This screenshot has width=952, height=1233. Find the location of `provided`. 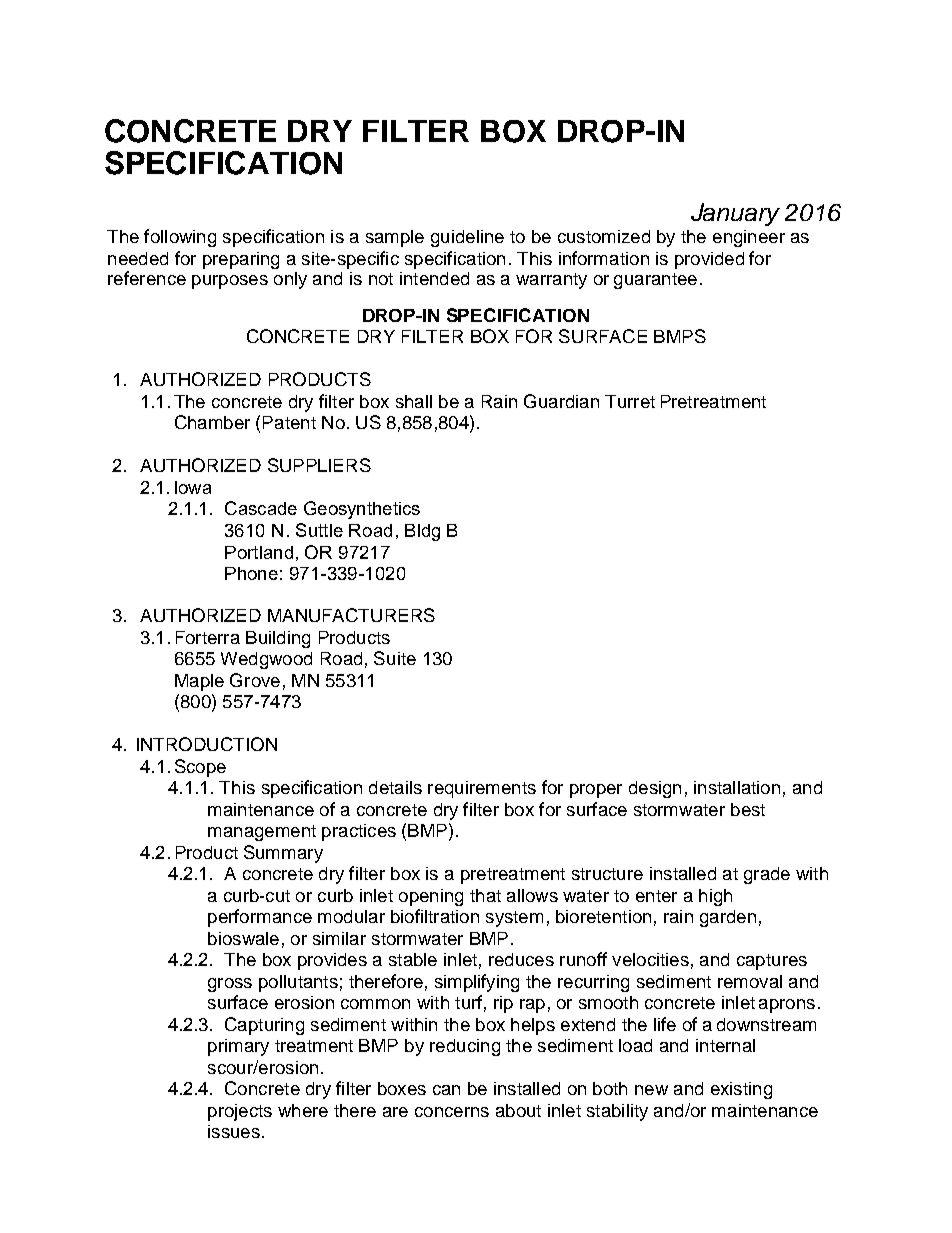

provided is located at coordinates (709, 260).
